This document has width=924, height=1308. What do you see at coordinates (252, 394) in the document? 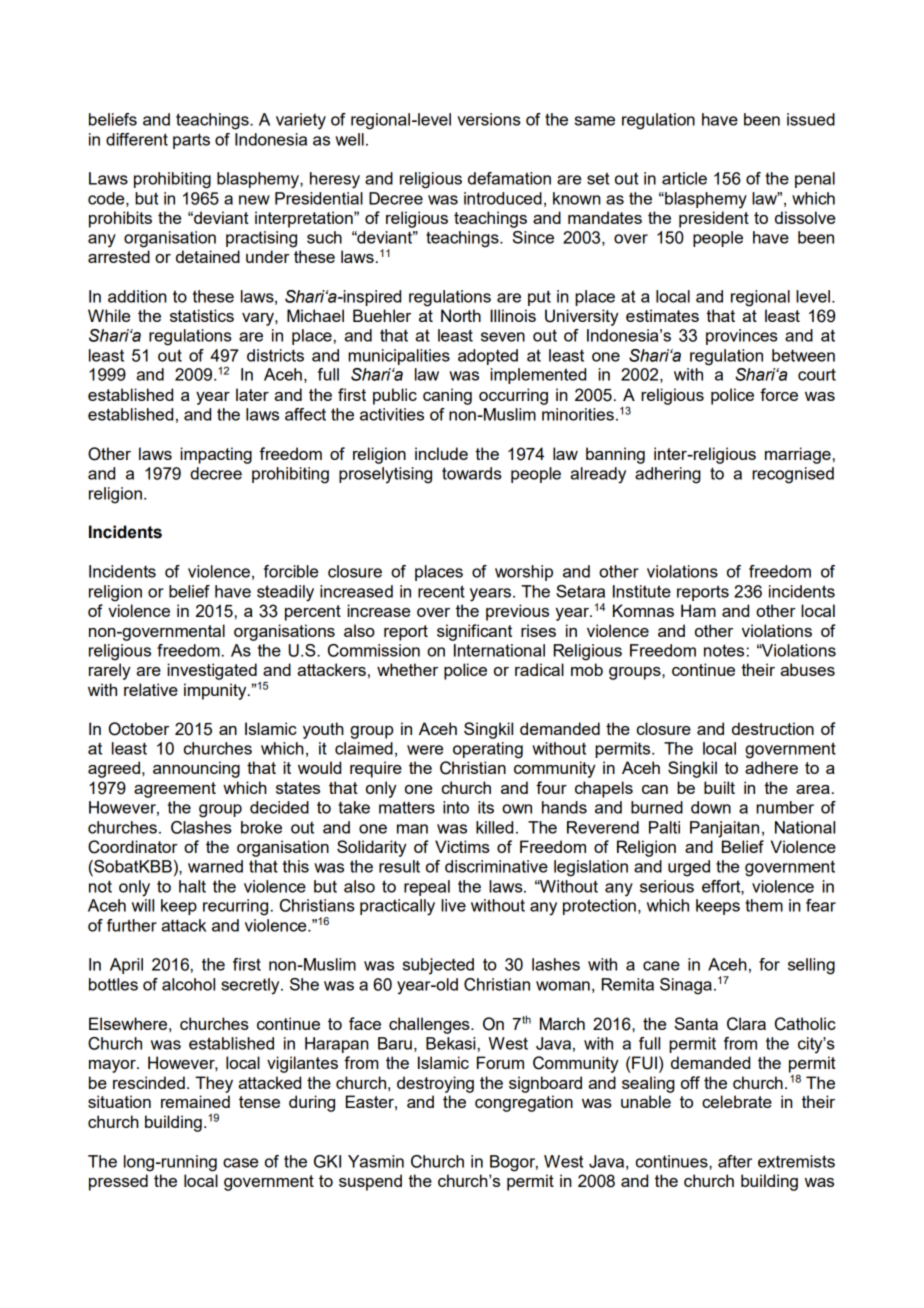
I see `later` at bounding box center [252, 394].
